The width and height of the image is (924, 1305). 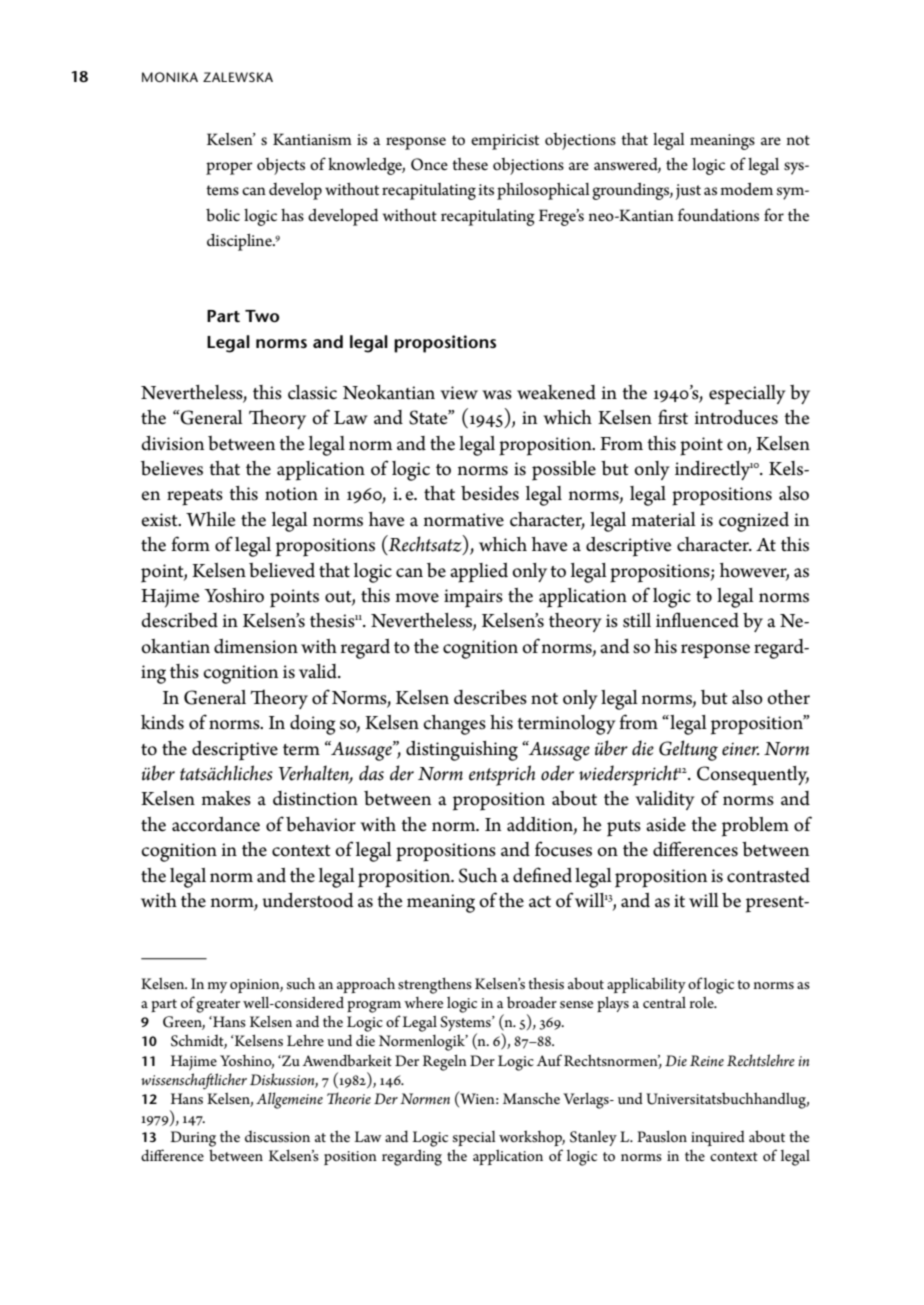 I want to click on Two, so click(x=262, y=316).
